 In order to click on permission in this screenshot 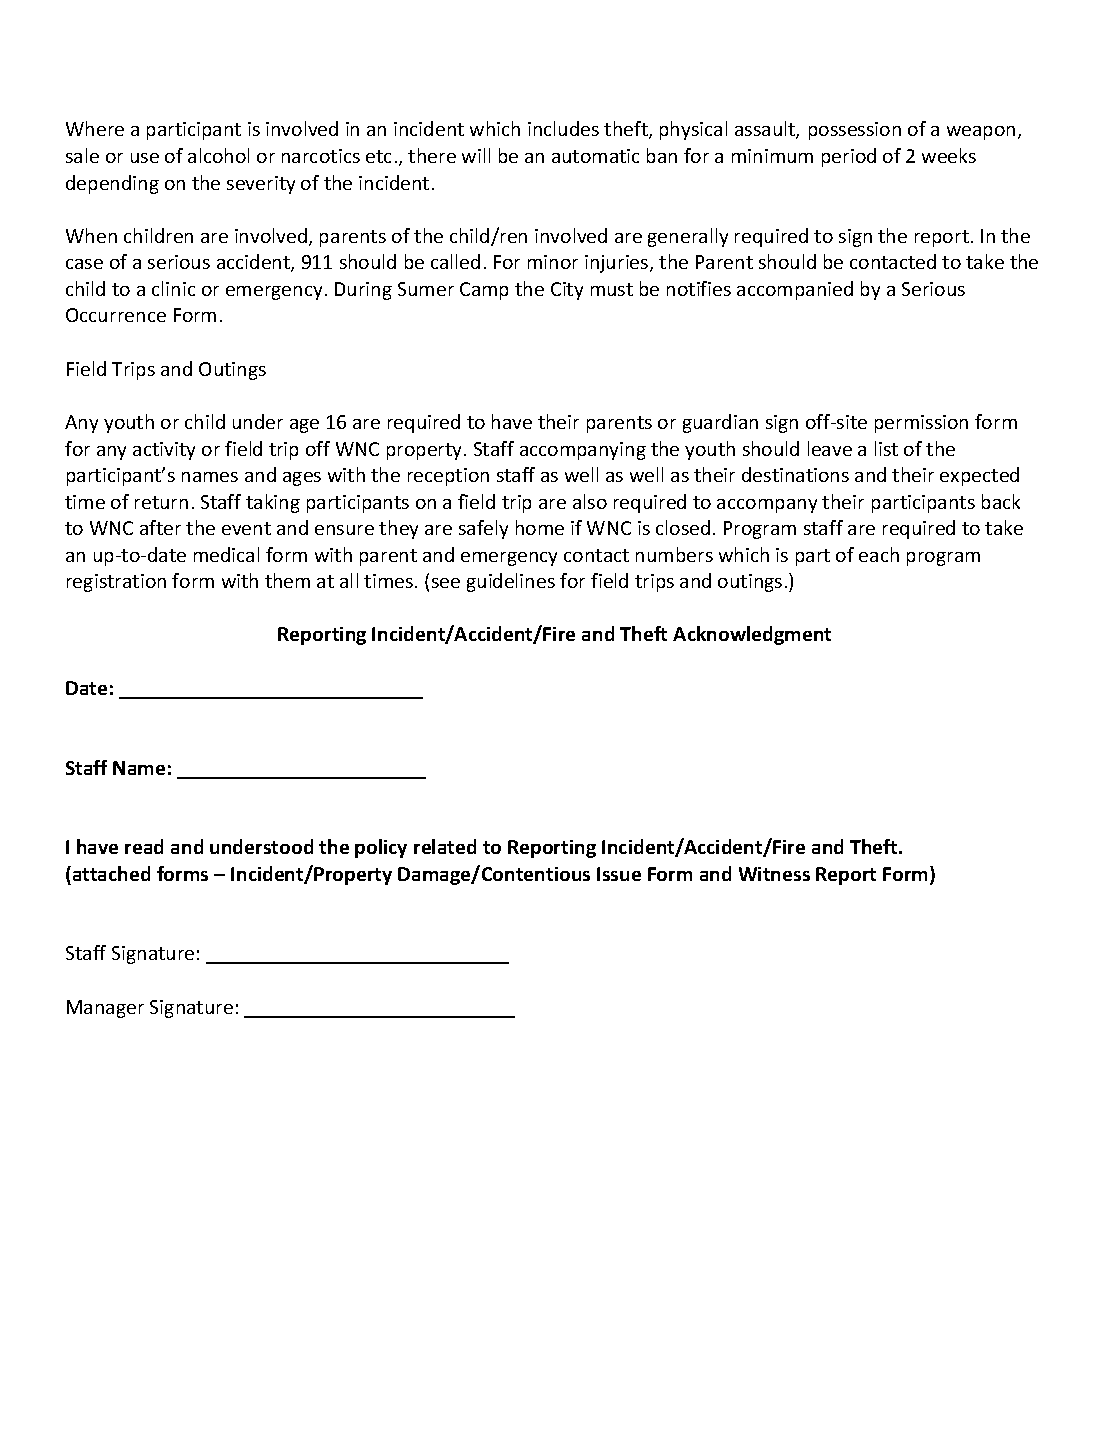, I will do `click(921, 424)`.
